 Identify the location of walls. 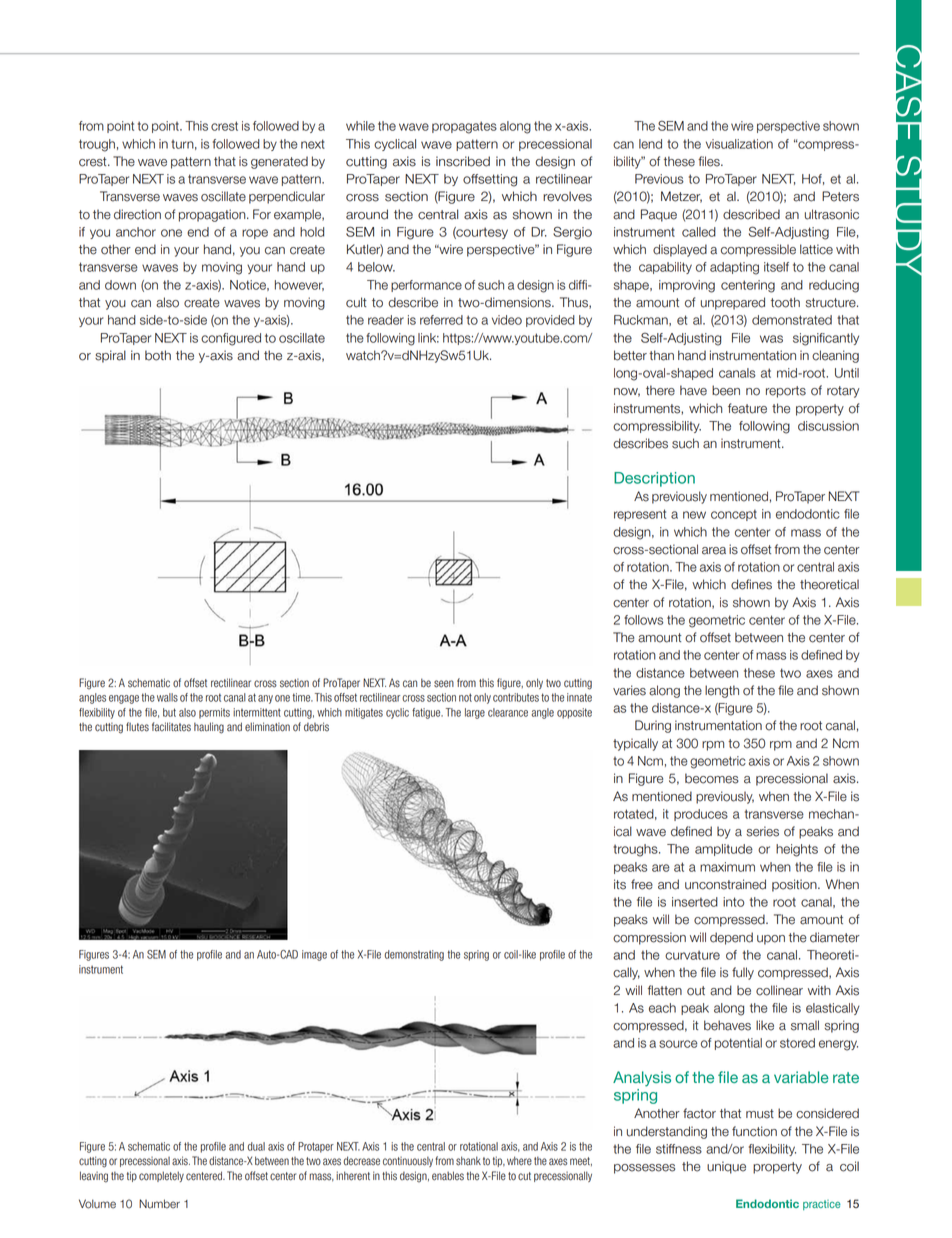
(167, 697).
